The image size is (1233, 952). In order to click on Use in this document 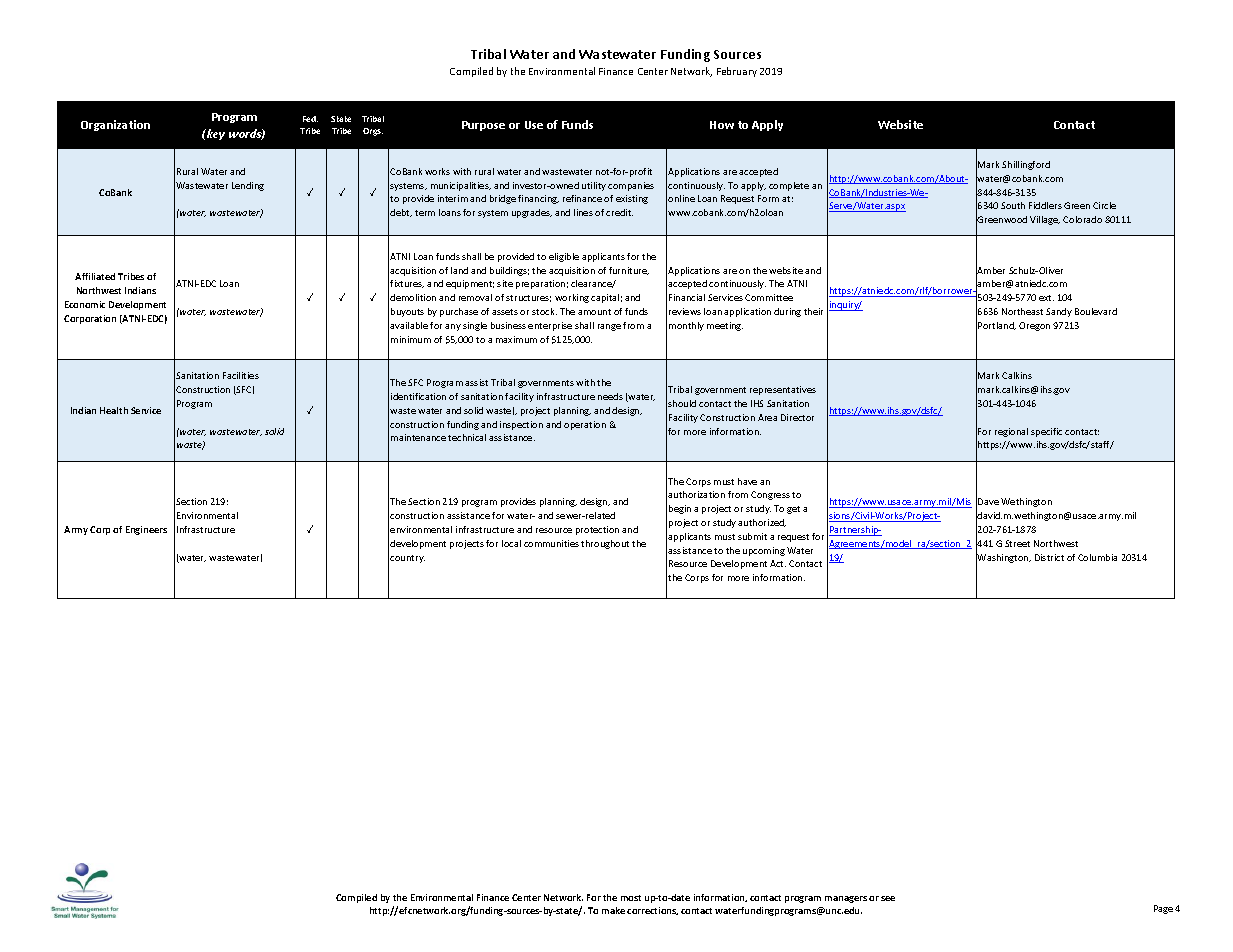, I will do `click(534, 125)`.
